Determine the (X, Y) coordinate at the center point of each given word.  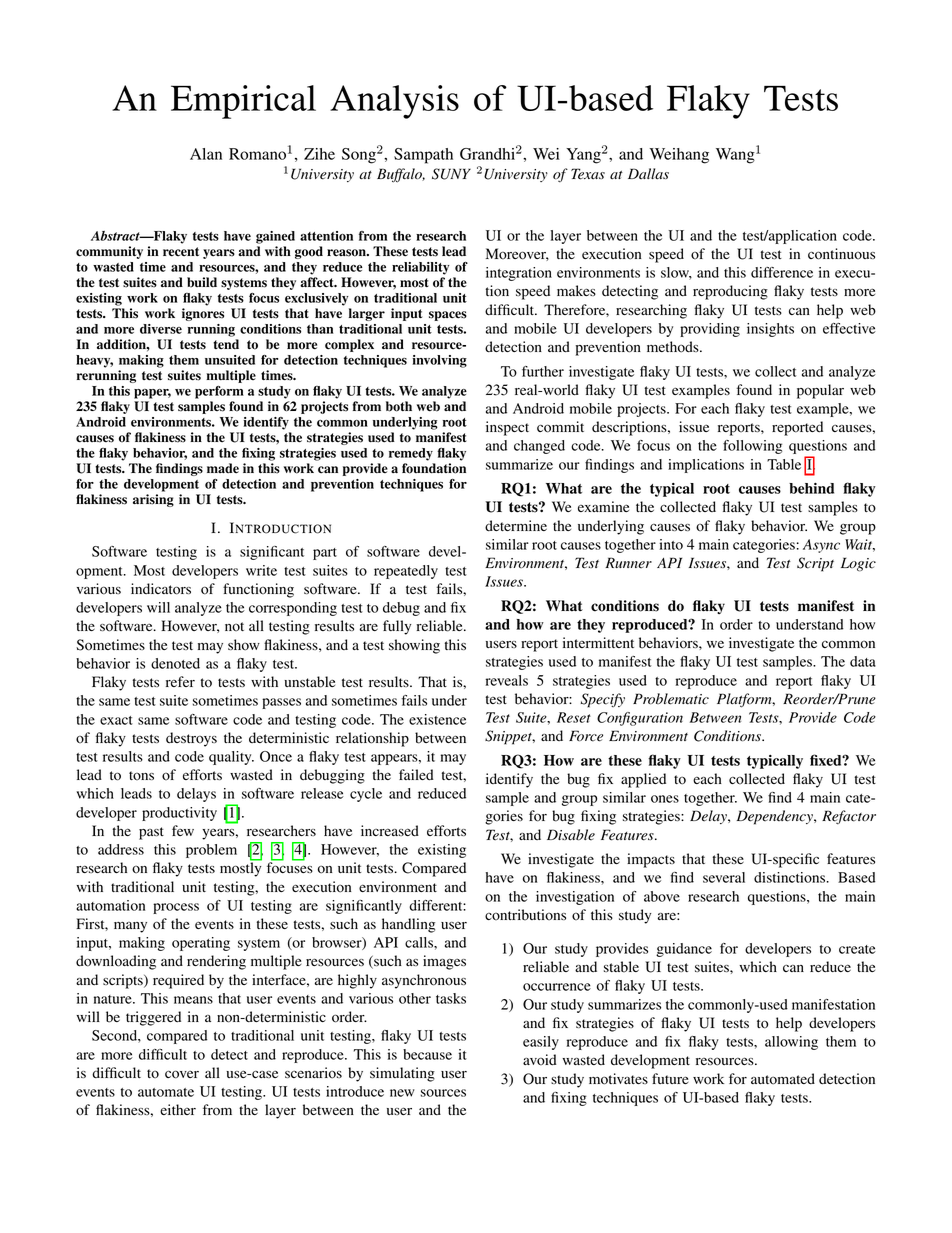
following (752, 447)
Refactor (849, 817)
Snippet (510, 737)
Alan (206, 154)
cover (182, 1074)
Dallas (648, 174)
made (223, 468)
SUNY (451, 174)
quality (231, 758)
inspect (507, 428)
